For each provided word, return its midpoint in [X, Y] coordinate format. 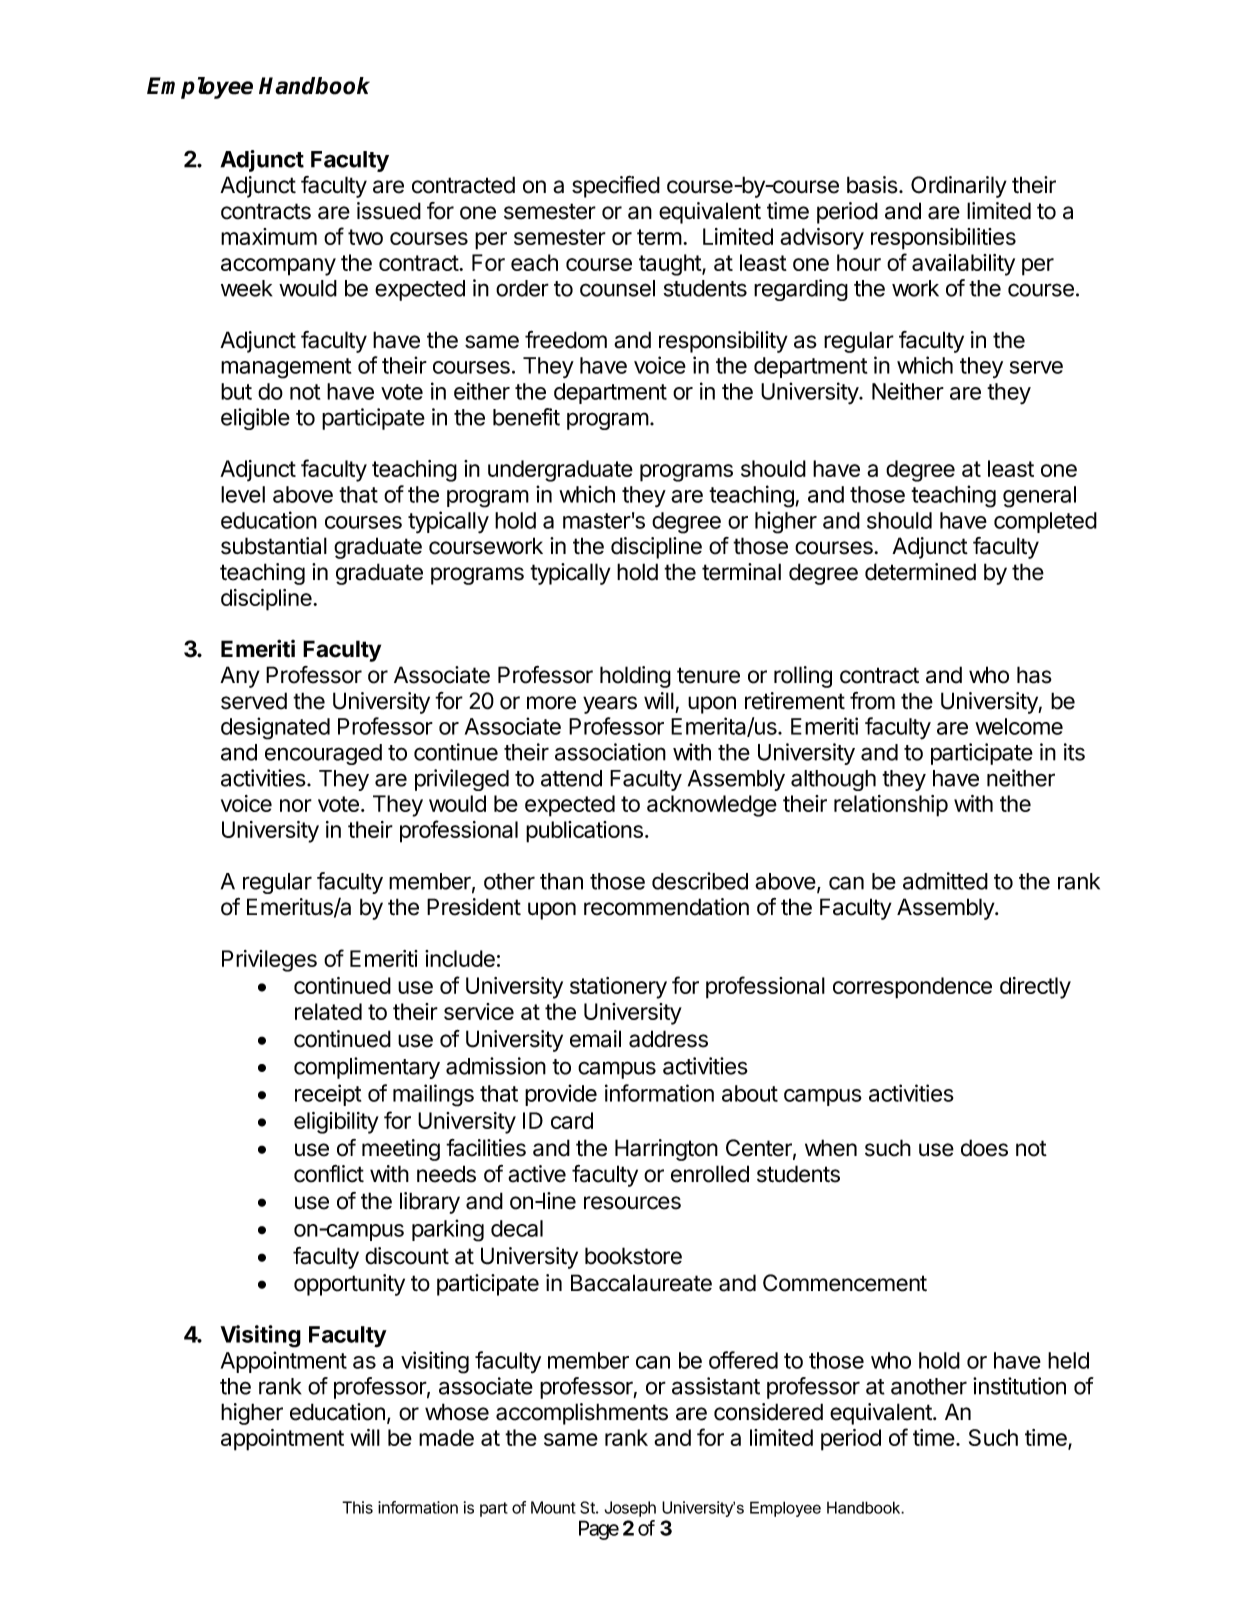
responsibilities [943, 239]
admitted [945, 881]
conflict [329, 1174]
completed [1045, 522]
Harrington [666, 1150]
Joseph [630, 1509]
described [700, 881]
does [984, 1148]
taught [671, 265]
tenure [708, 675]
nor [296, 805]
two [365, 237]
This [357, 1507]
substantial [274, 546]
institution [1019, 1386]
